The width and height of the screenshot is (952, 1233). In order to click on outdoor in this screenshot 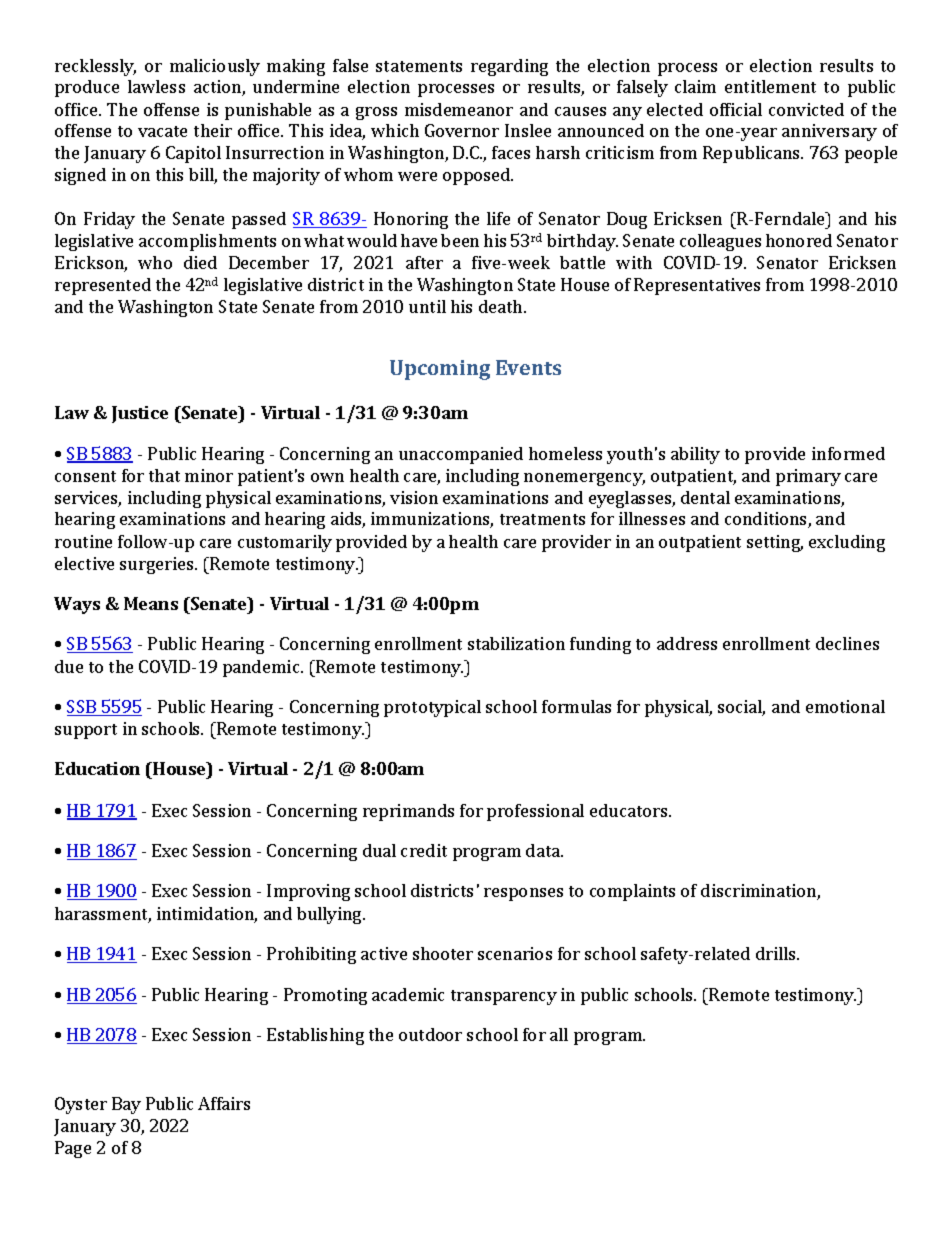, I will do `click(430, 1034)`.
